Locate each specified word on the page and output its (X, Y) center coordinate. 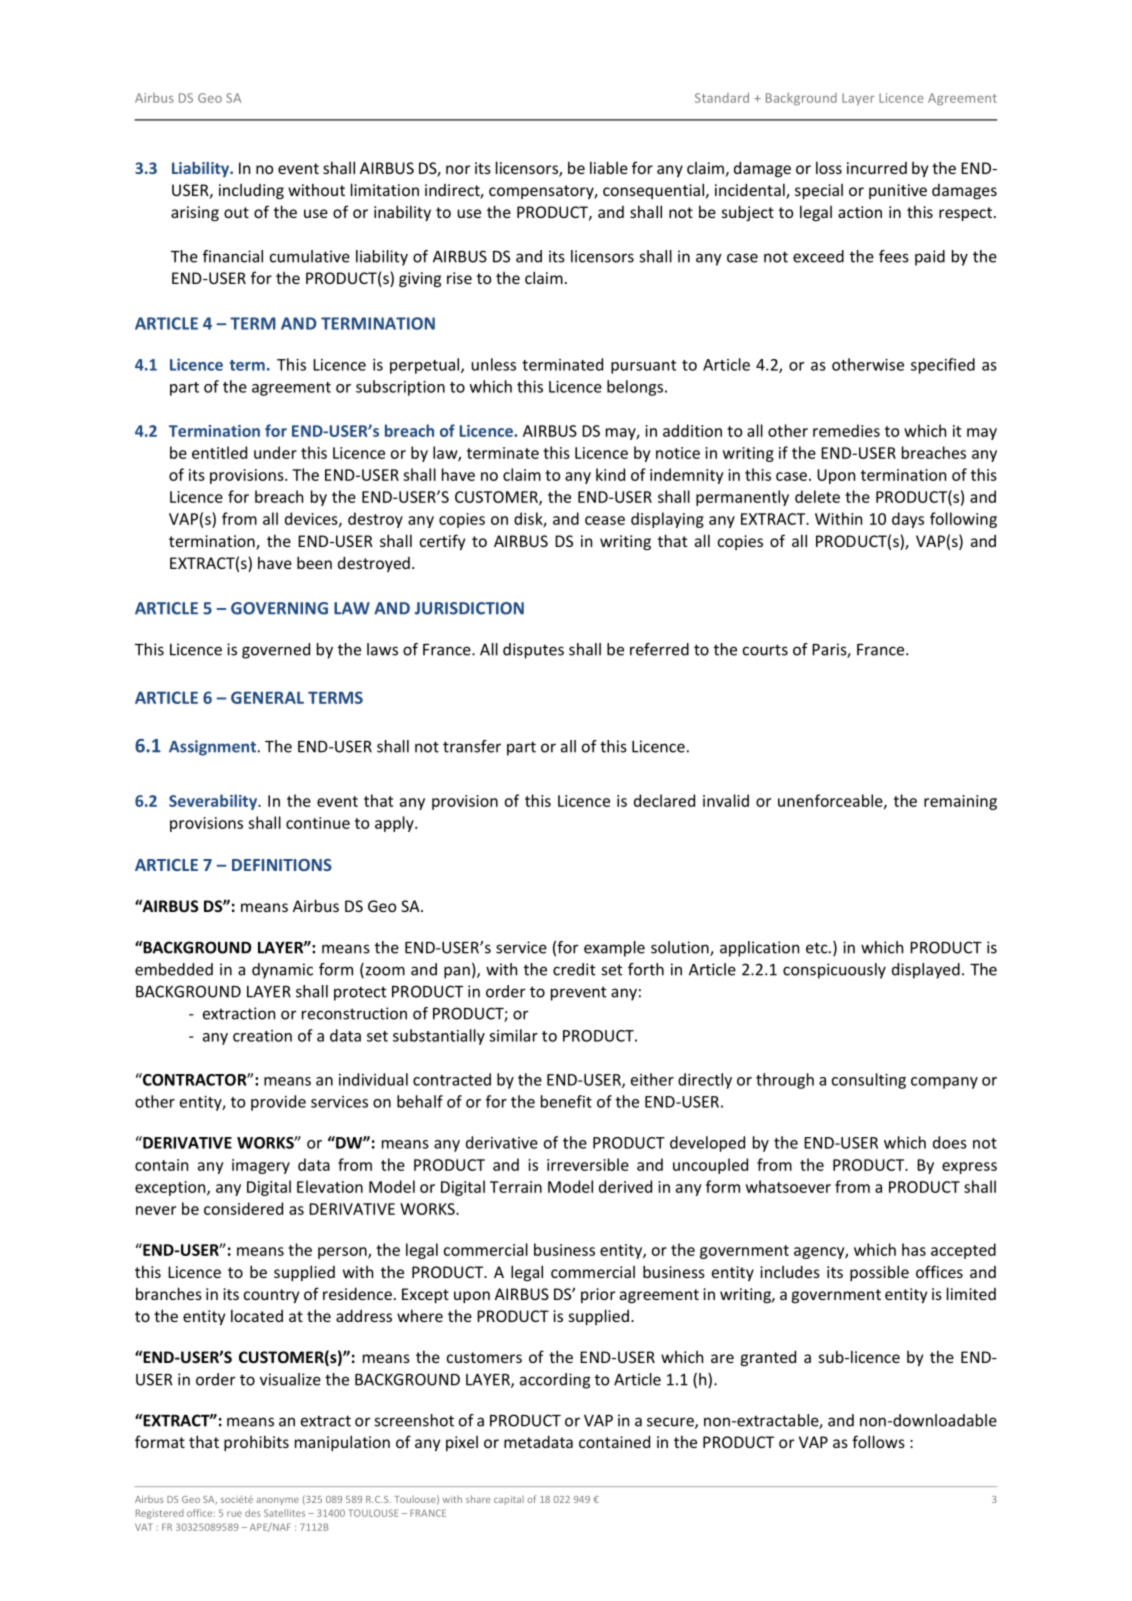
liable (609, 167)
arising (195, 214)
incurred (877, 168)
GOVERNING (279, 608)
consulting (869, 1081)
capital (509, 1500)
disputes (533, 651)
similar (513, 1035)
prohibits (256, 1443)
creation (262, 1036)
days (908, 520)
